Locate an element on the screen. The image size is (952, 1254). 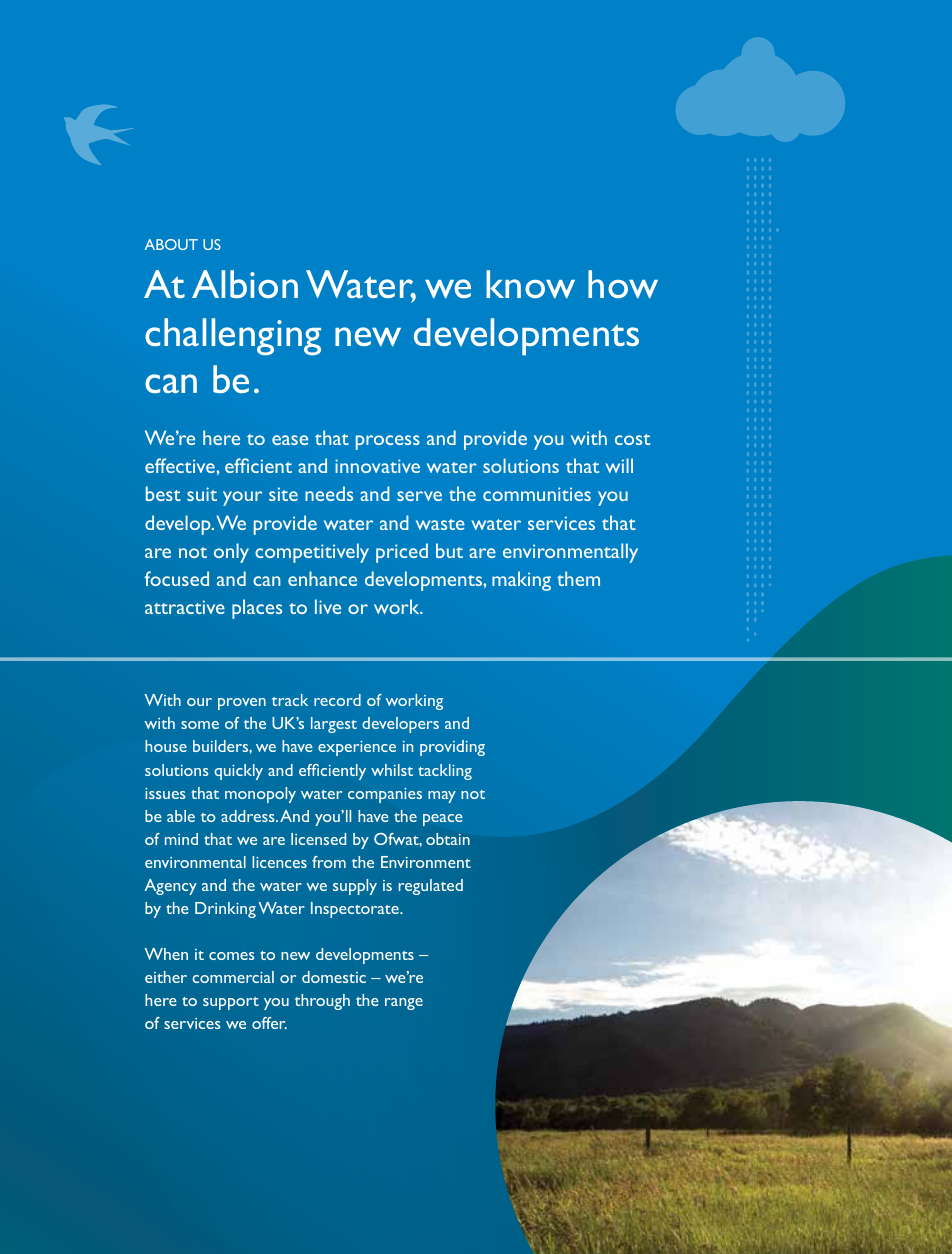
Albion is located at coordinates (245, 284).
